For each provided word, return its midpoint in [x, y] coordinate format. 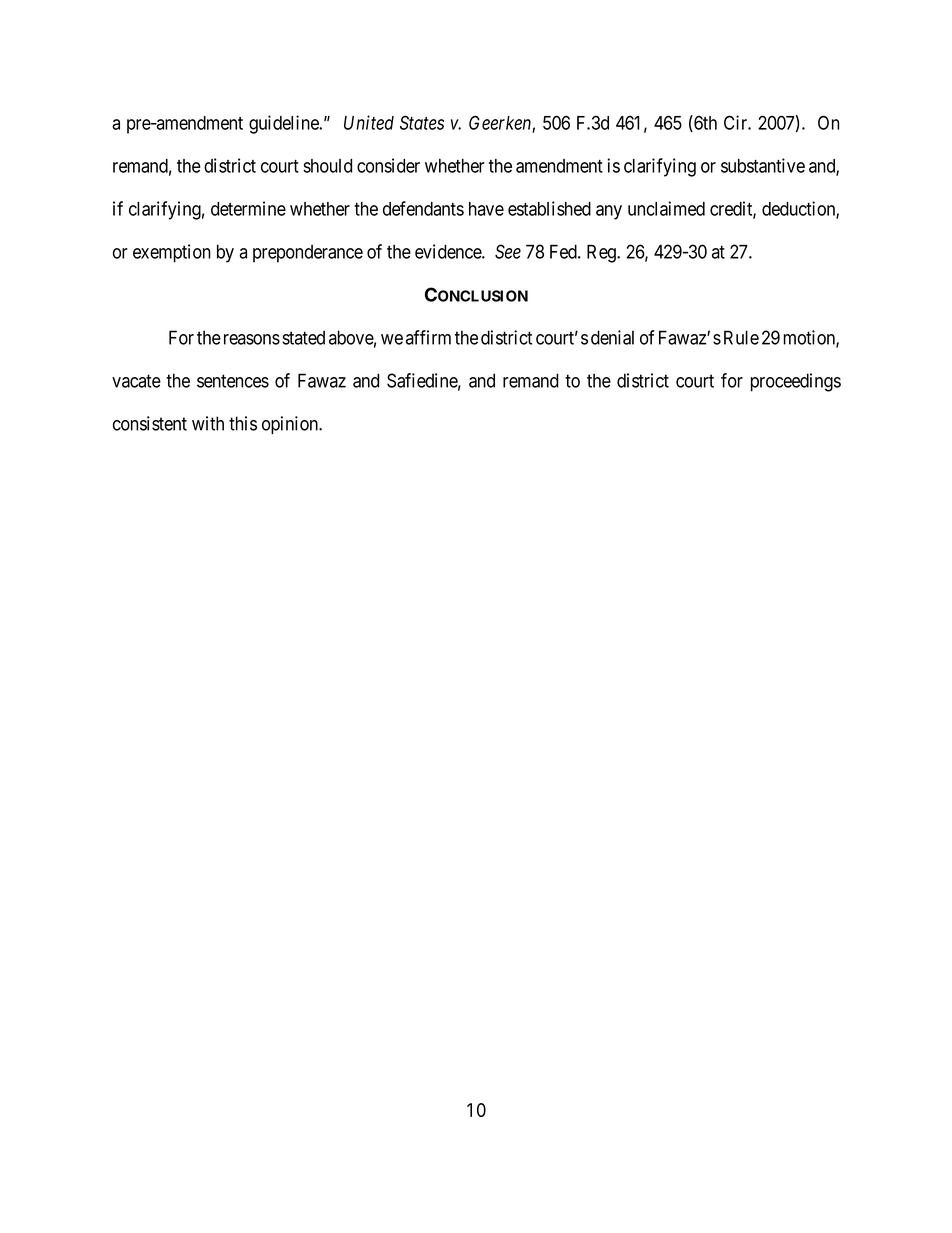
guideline [284, 124]
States [422, 122]
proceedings [796, 382]
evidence [449, 251]
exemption [172, 253]
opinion [291, 425]
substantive [763, 165]
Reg [602, 253]
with [208, 423]
